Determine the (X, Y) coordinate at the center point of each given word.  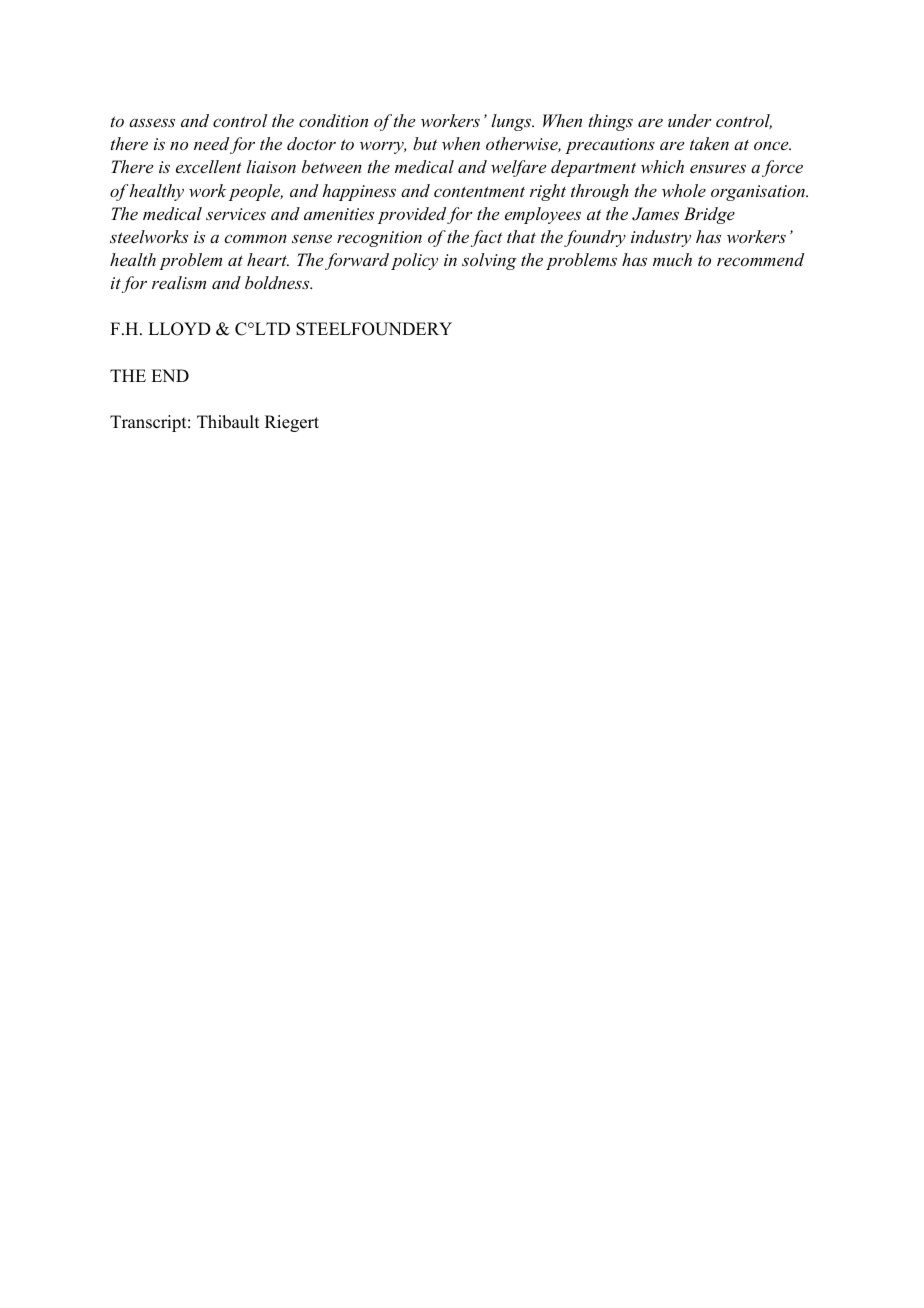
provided (412, 215)
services (236, 214)
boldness (278, 282)
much (672, 259)
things (611, 122)
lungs (512, 122)
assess (152, 122)
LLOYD (179, 329)
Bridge (709, 215)
